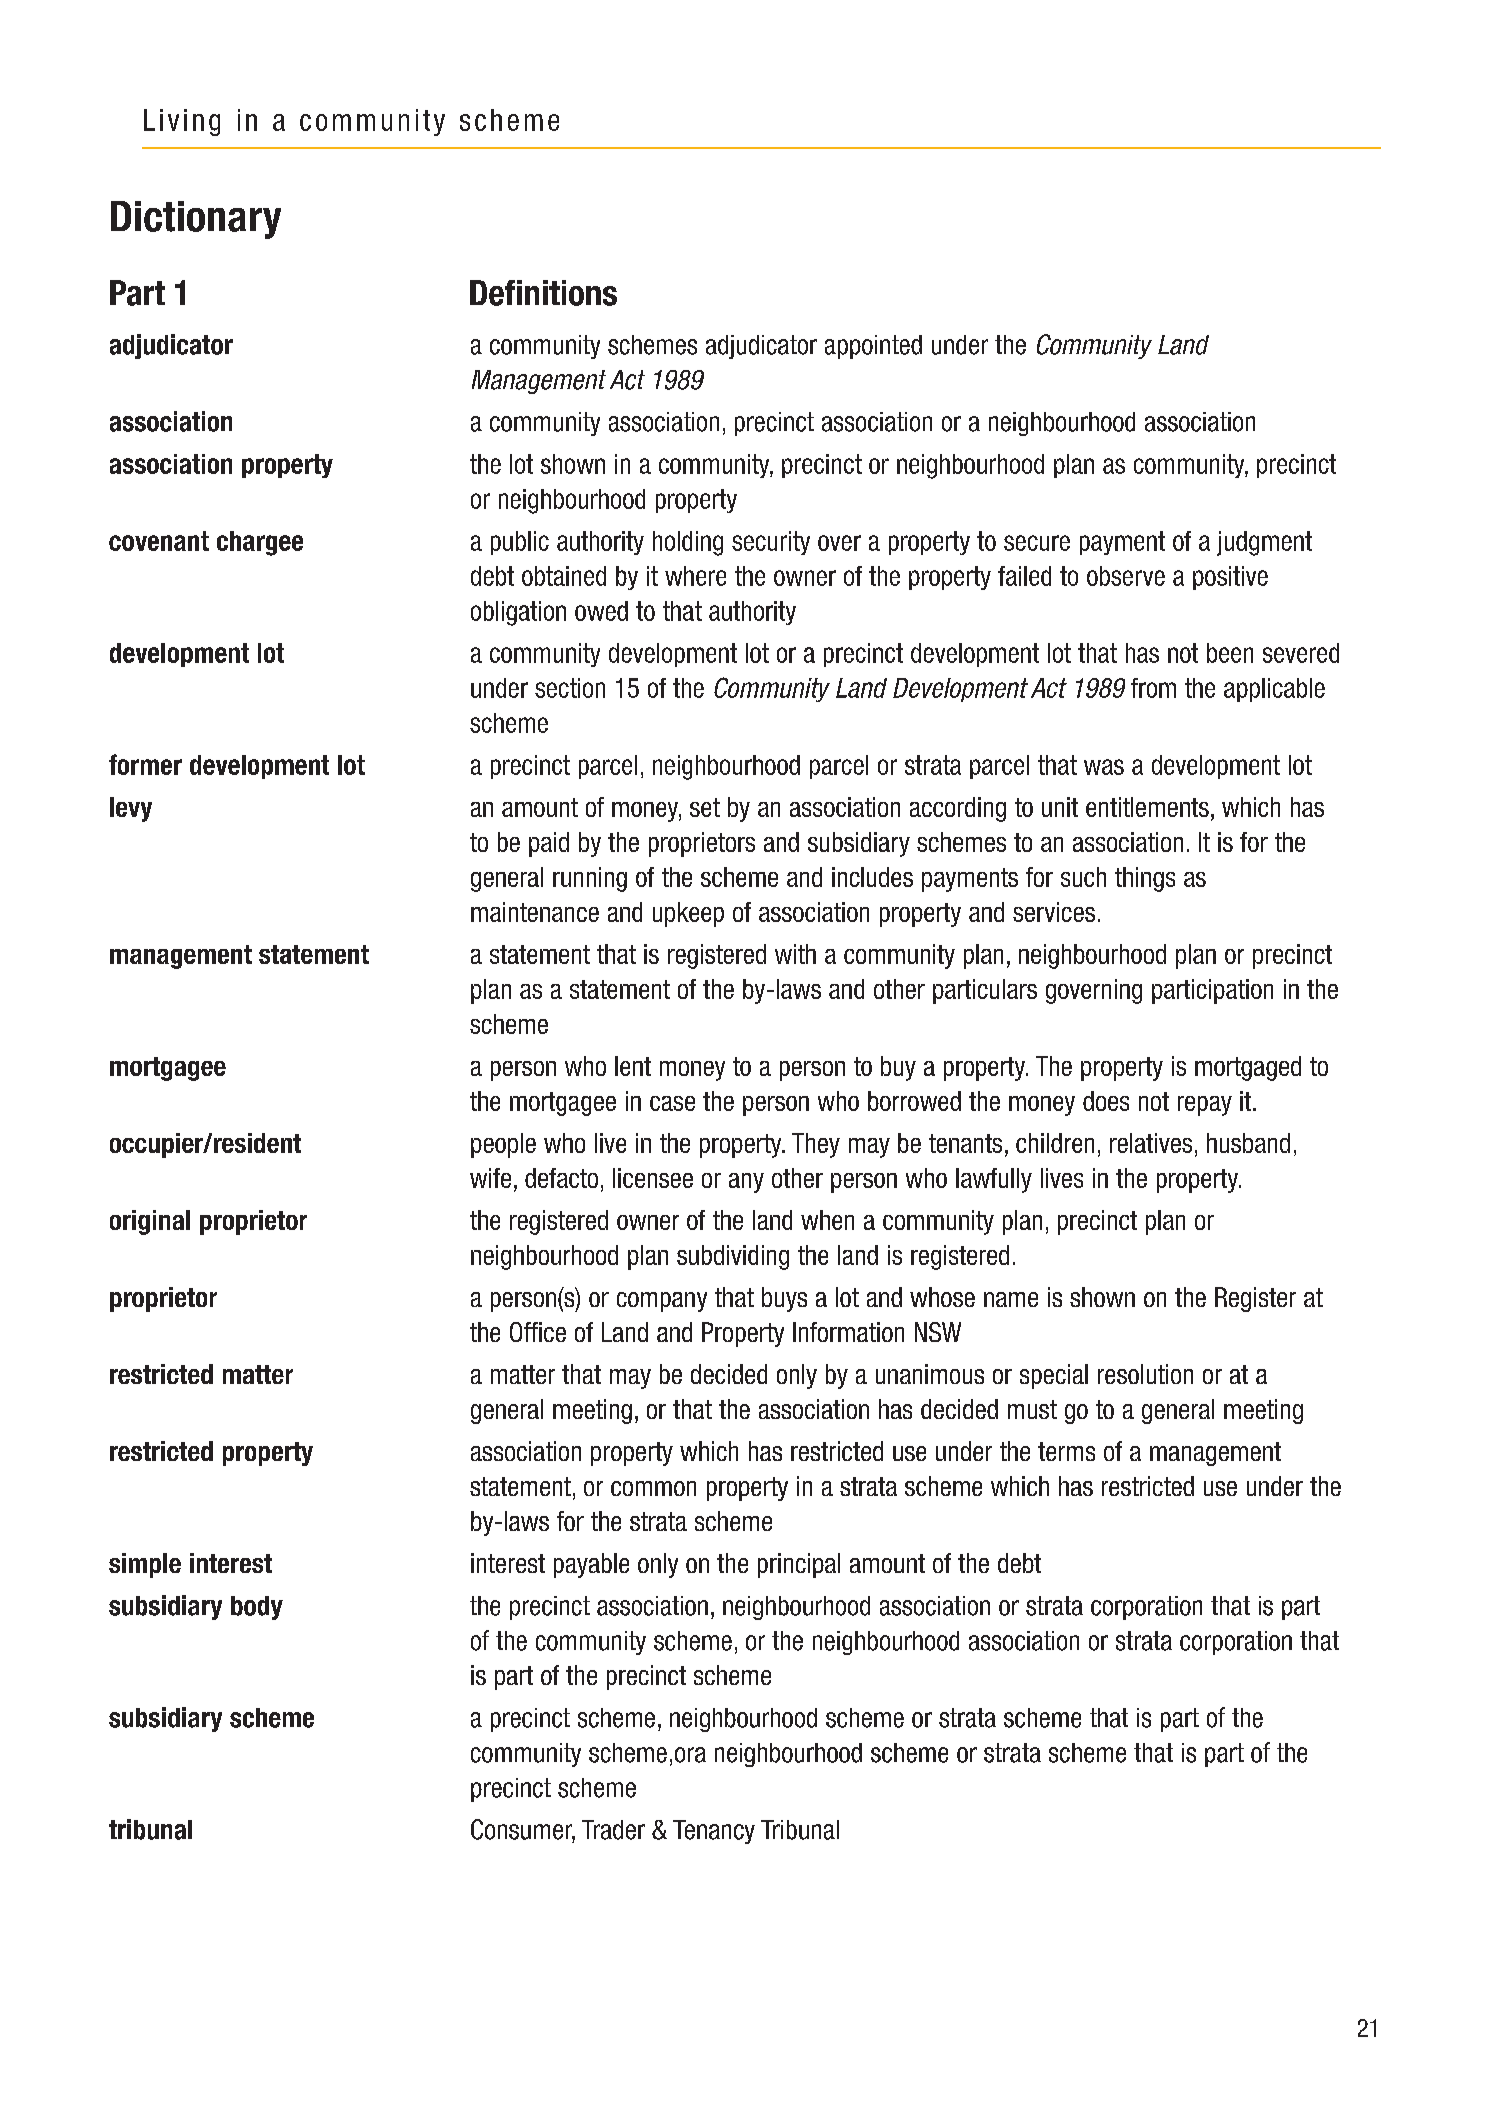  Describe the element at coordinates (257, 1608) in the image. I see `body` at that location.
